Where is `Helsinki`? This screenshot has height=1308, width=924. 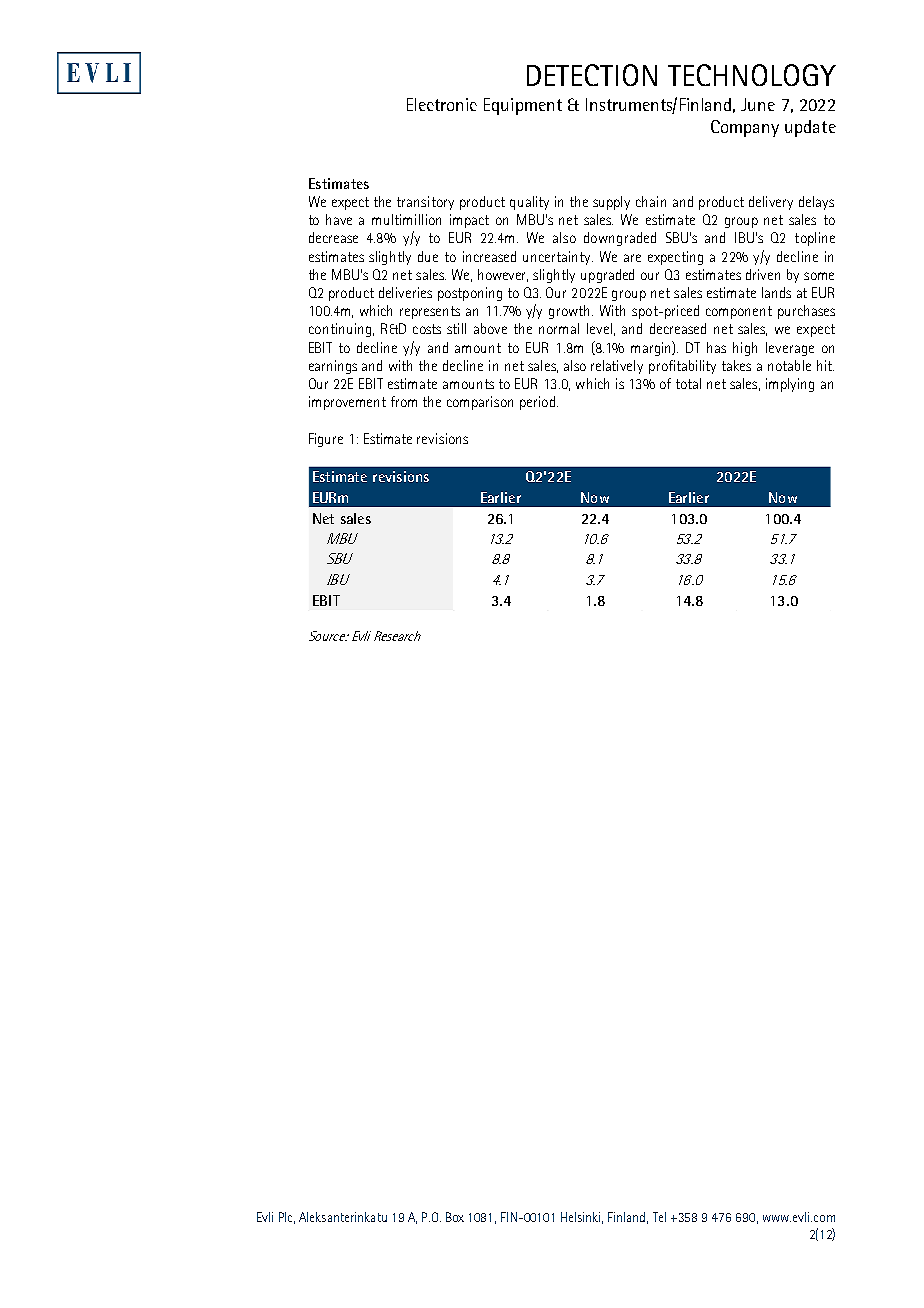
Helsinki is located at coordinates (582, 1218).
